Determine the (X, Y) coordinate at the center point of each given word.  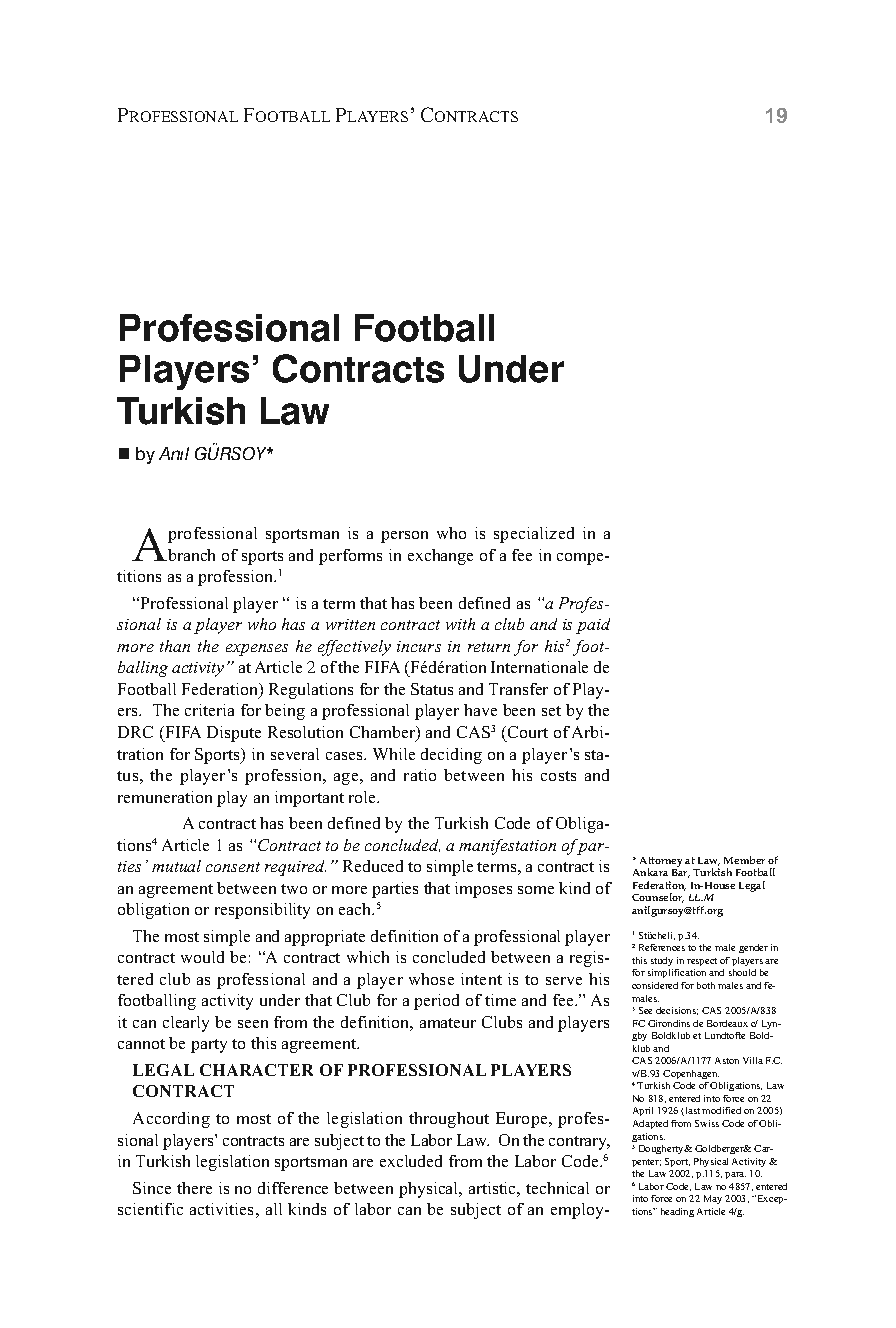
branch (190, 555)
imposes (483, 890)
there (194, 1188)
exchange (440, 557)
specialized (534, 535)
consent (233, 867)
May (713, 1199)
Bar (681, 873)
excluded (411, 1161)
